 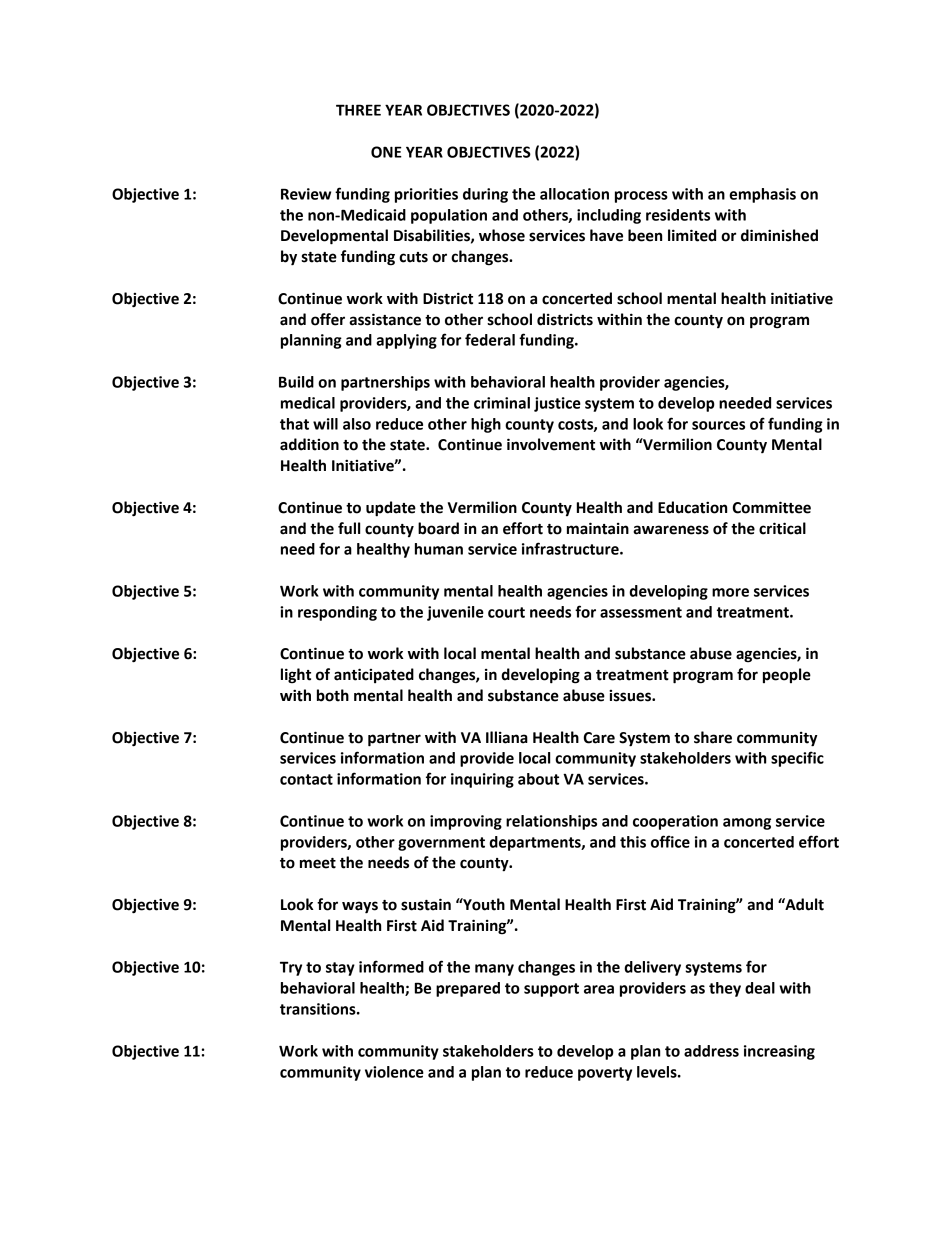 What do you see at coordinates (358, 110) in the document?
I see `THREE` at bounding box center [358, 110].
